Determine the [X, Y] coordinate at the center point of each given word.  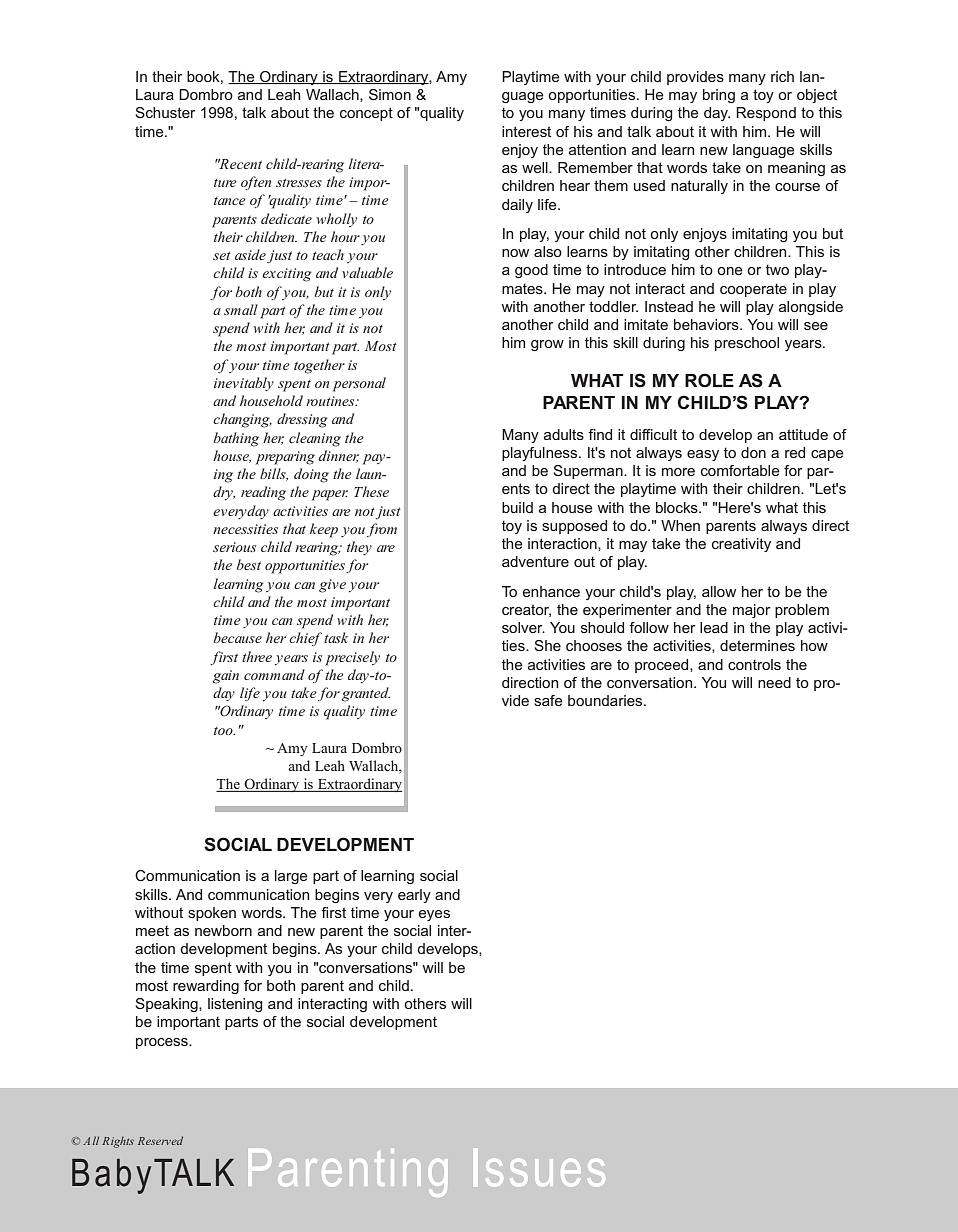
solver [523, 627]
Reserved [160, 1140]
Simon [390, 94]
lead [714, 627]
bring [719, 96]
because [238, 637]
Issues [539, 1167]
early [414, 896]
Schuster [165, 112]
